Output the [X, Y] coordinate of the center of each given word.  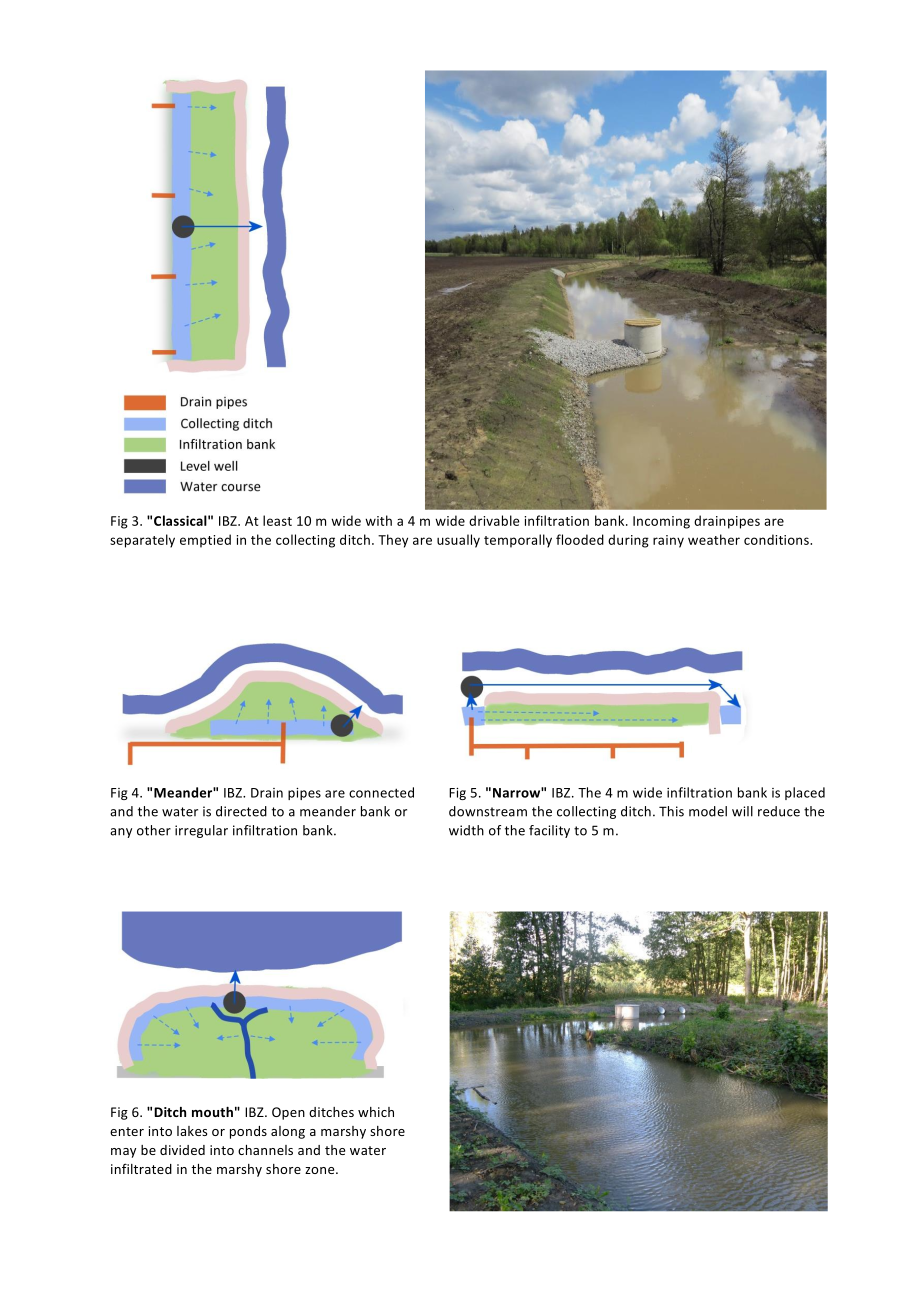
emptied [205, 541]
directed [241, 811]
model [708, 811]
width [466, 830]
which [376, 1112]
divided [182, 1150]
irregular [201, 831]
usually [458, 541]
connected [381, 792]
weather [714, 539]
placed [805, 793]
